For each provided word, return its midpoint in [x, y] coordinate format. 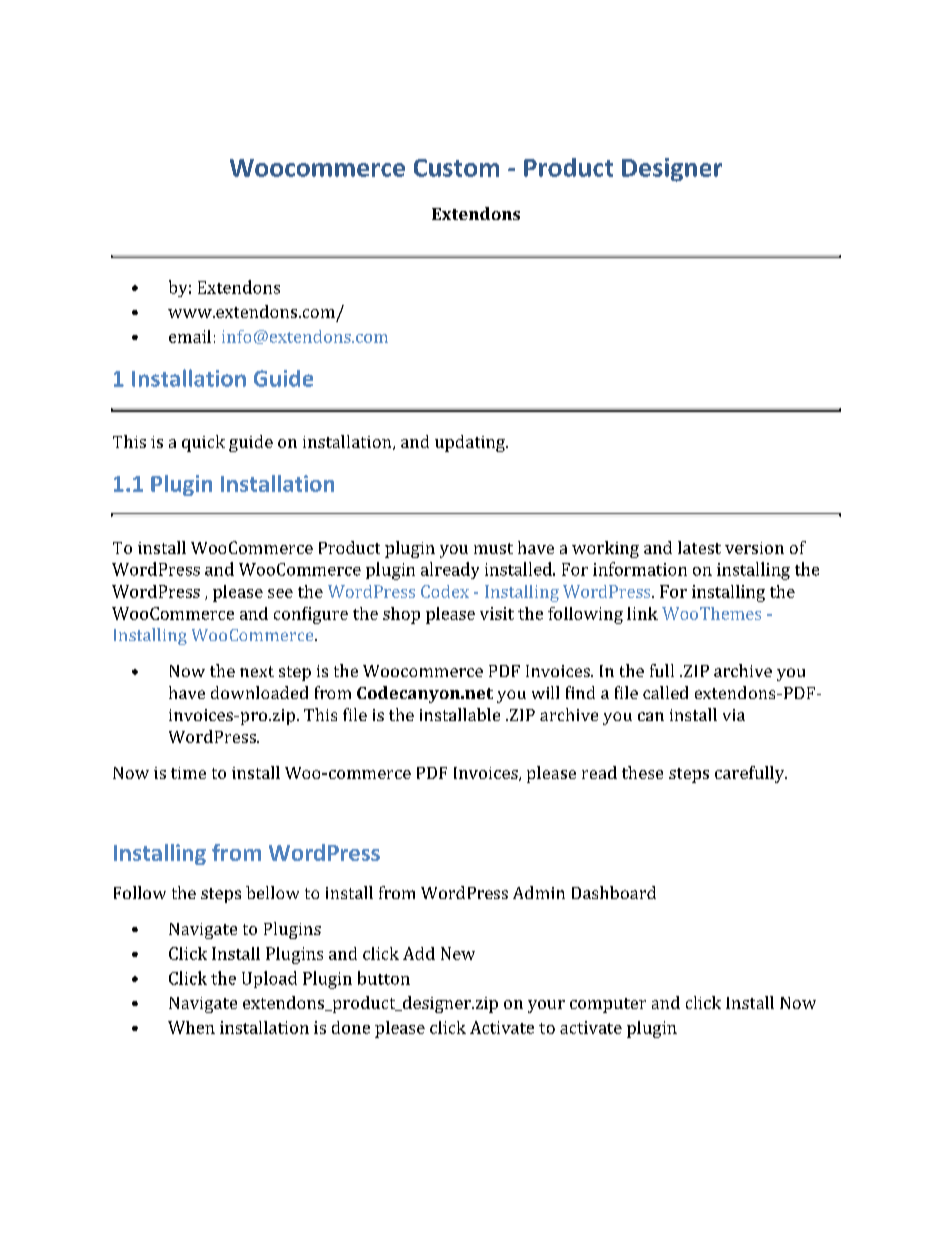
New [458, 953]
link [642, 613]
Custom [456, 168]
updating [471, 443]
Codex [445, 591]
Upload [269, 979]
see [280, 593]
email [190, 336]
